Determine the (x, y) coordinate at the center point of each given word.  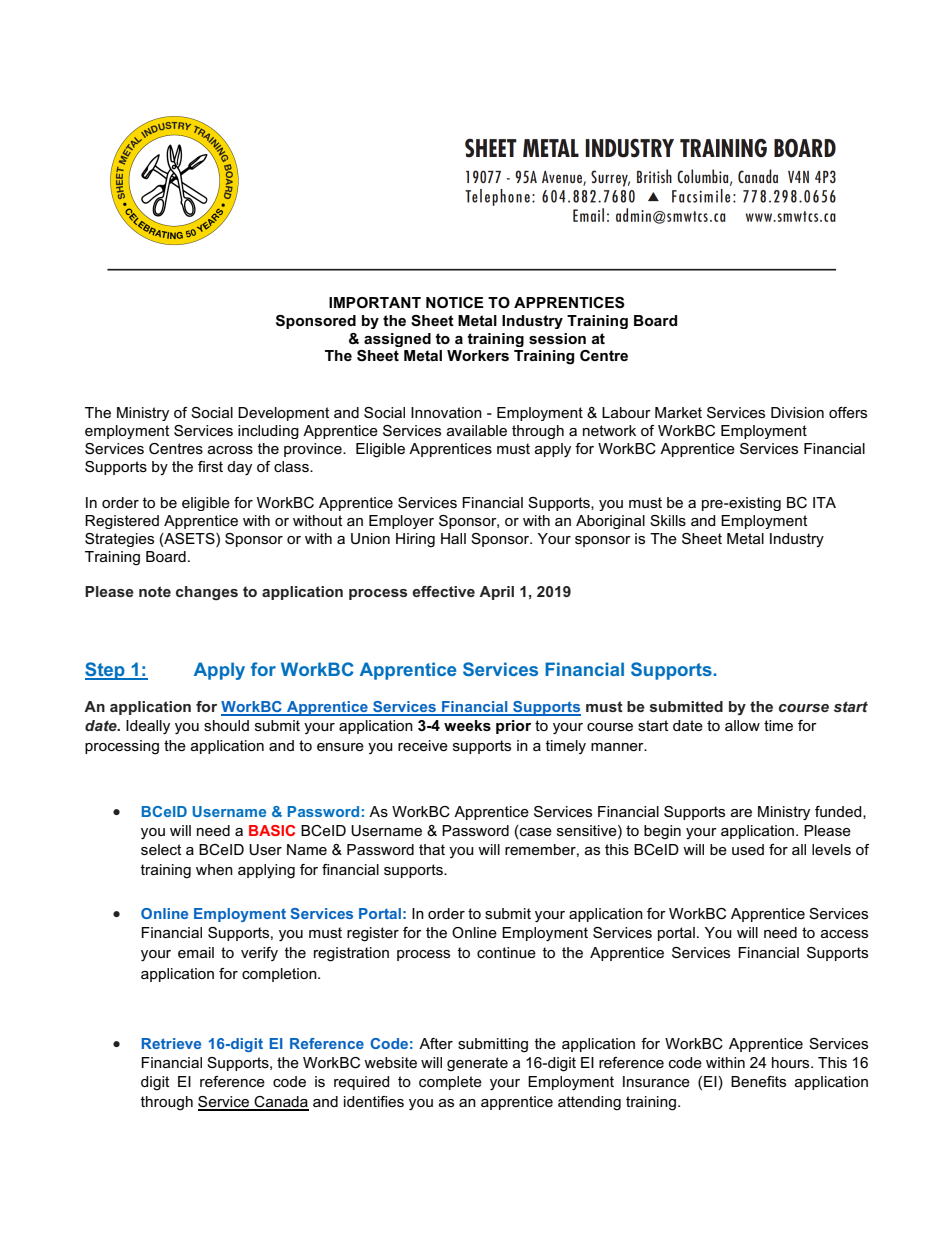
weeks (467, 725)
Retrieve (171, 1043)
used (748, 849)
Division (797, 412)
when (214, 869)
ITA (824, 502)
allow (742, 725)
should (226, 725)
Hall (453, 538)
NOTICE (455, 302)
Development (283, 414)
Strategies (119, 540)
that (432, 849)
